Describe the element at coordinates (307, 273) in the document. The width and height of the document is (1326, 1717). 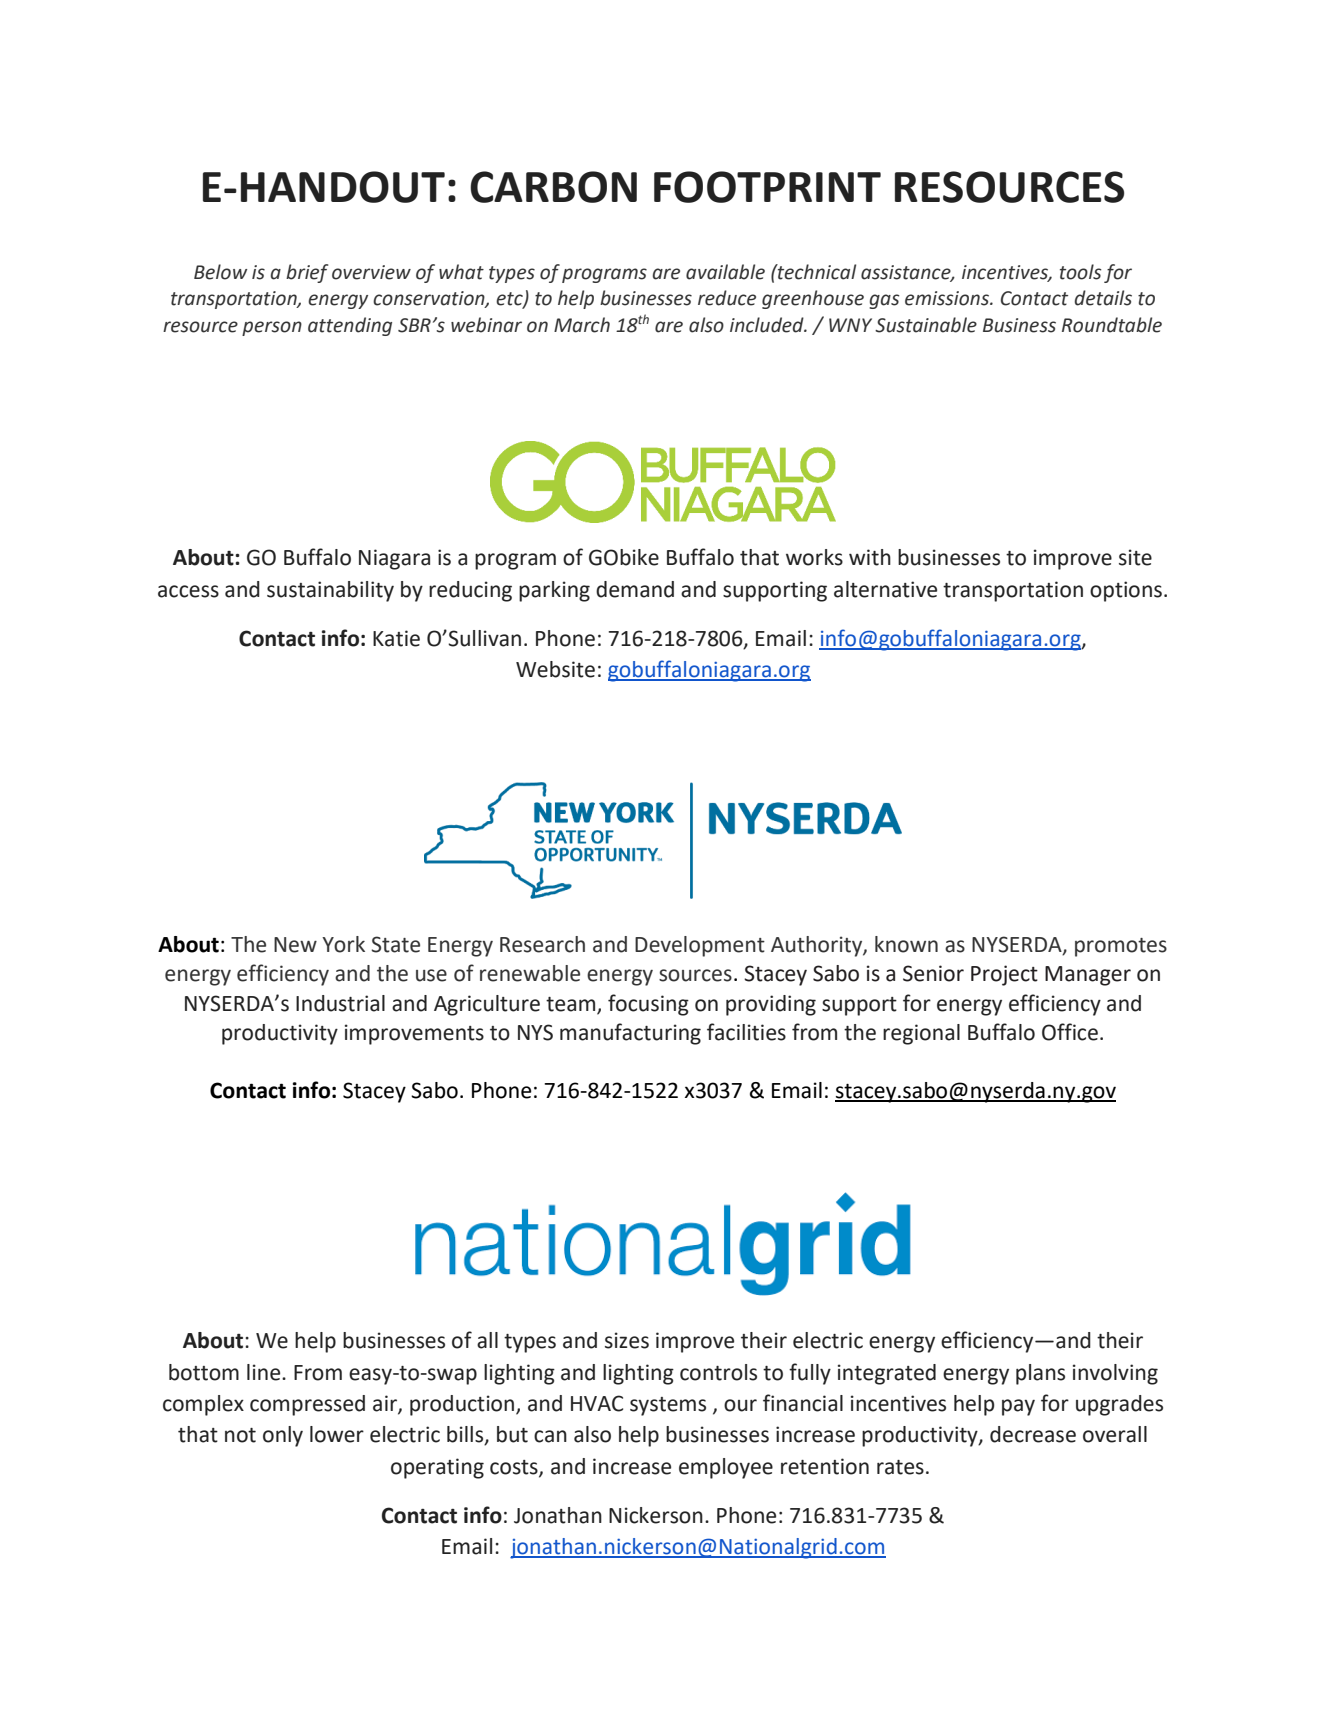
I see `brief` at that location.
